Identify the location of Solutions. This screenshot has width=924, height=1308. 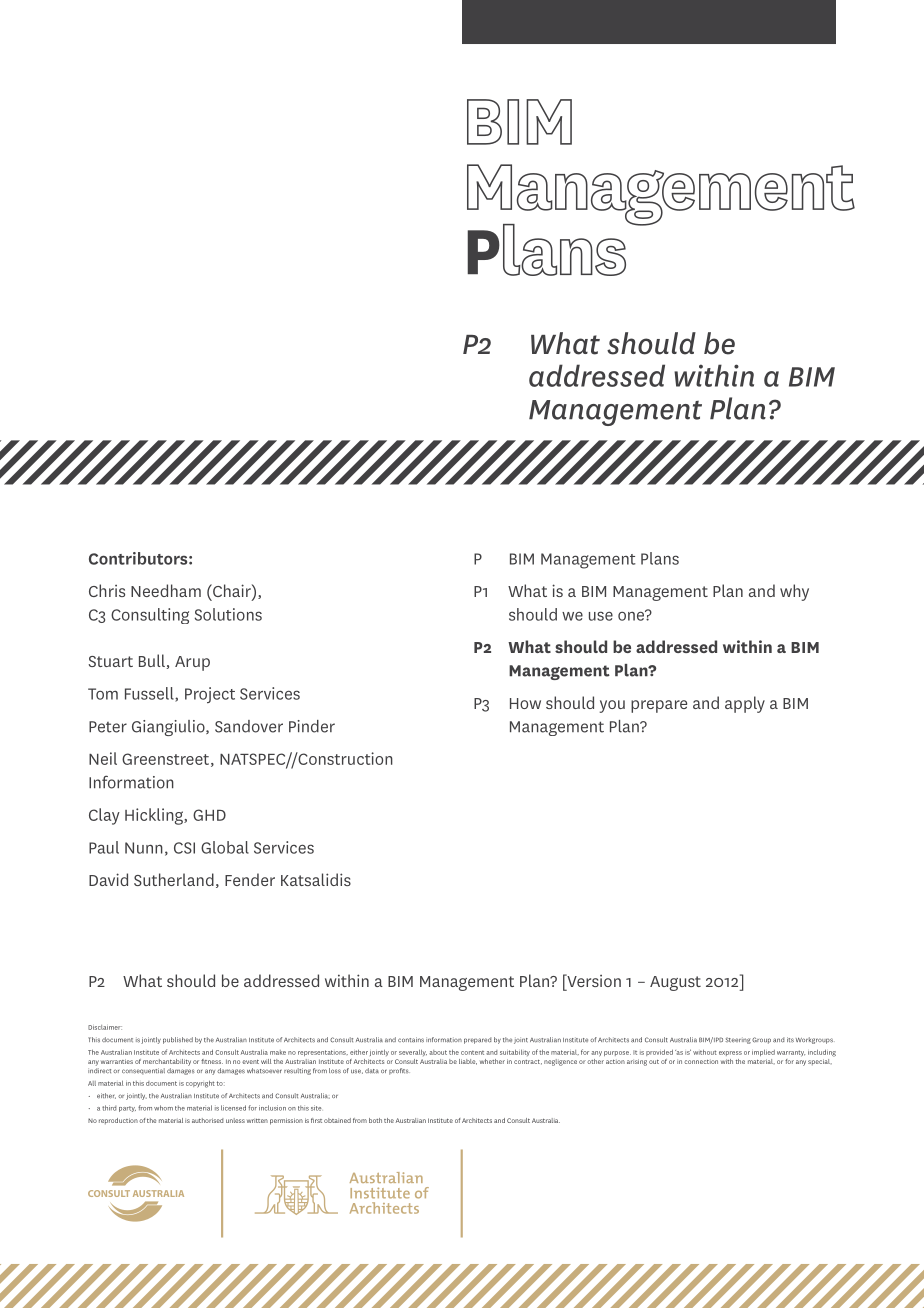
(228, 614).
